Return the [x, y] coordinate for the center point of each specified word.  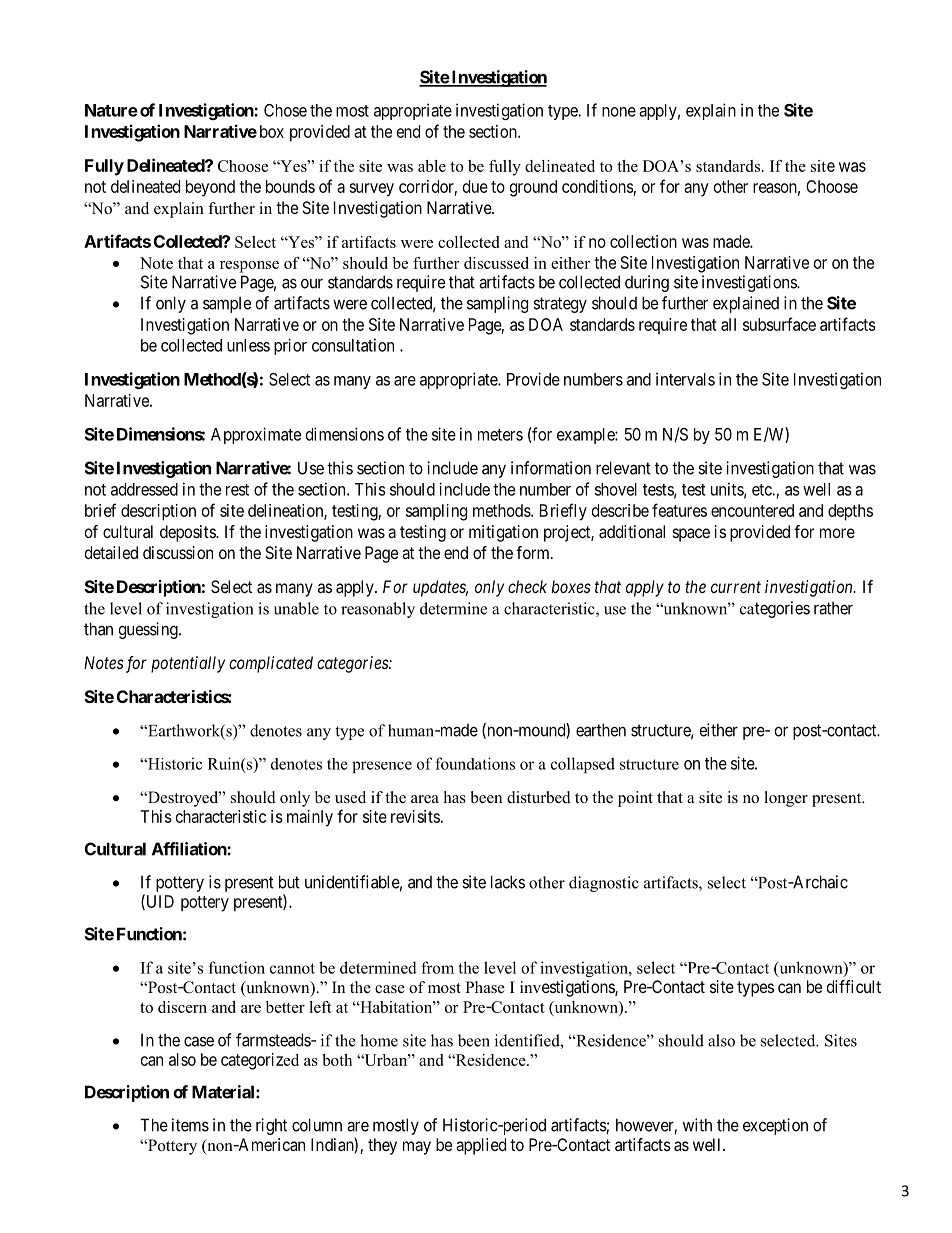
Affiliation [190, 849]
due [475, 186]
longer [786, 799]
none [619, 112]
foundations [475, 763]
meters [500, 435]
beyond [210, 188]
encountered [752, 510]
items [190, 1125]
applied [481, 1146]
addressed [144, 489]
